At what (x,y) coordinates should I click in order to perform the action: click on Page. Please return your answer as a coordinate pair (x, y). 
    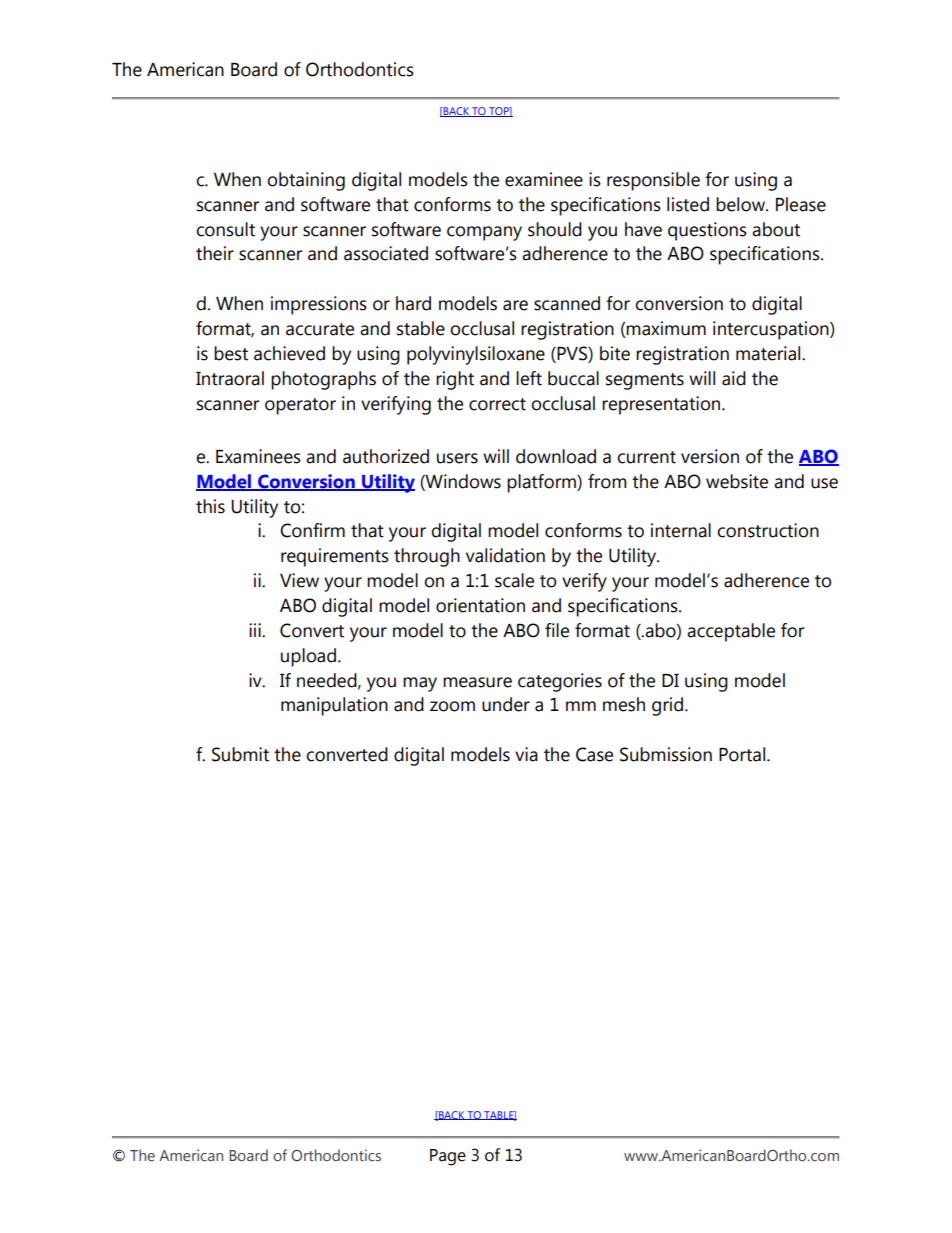
    Looking at the image, I should click on (448, 1157).
